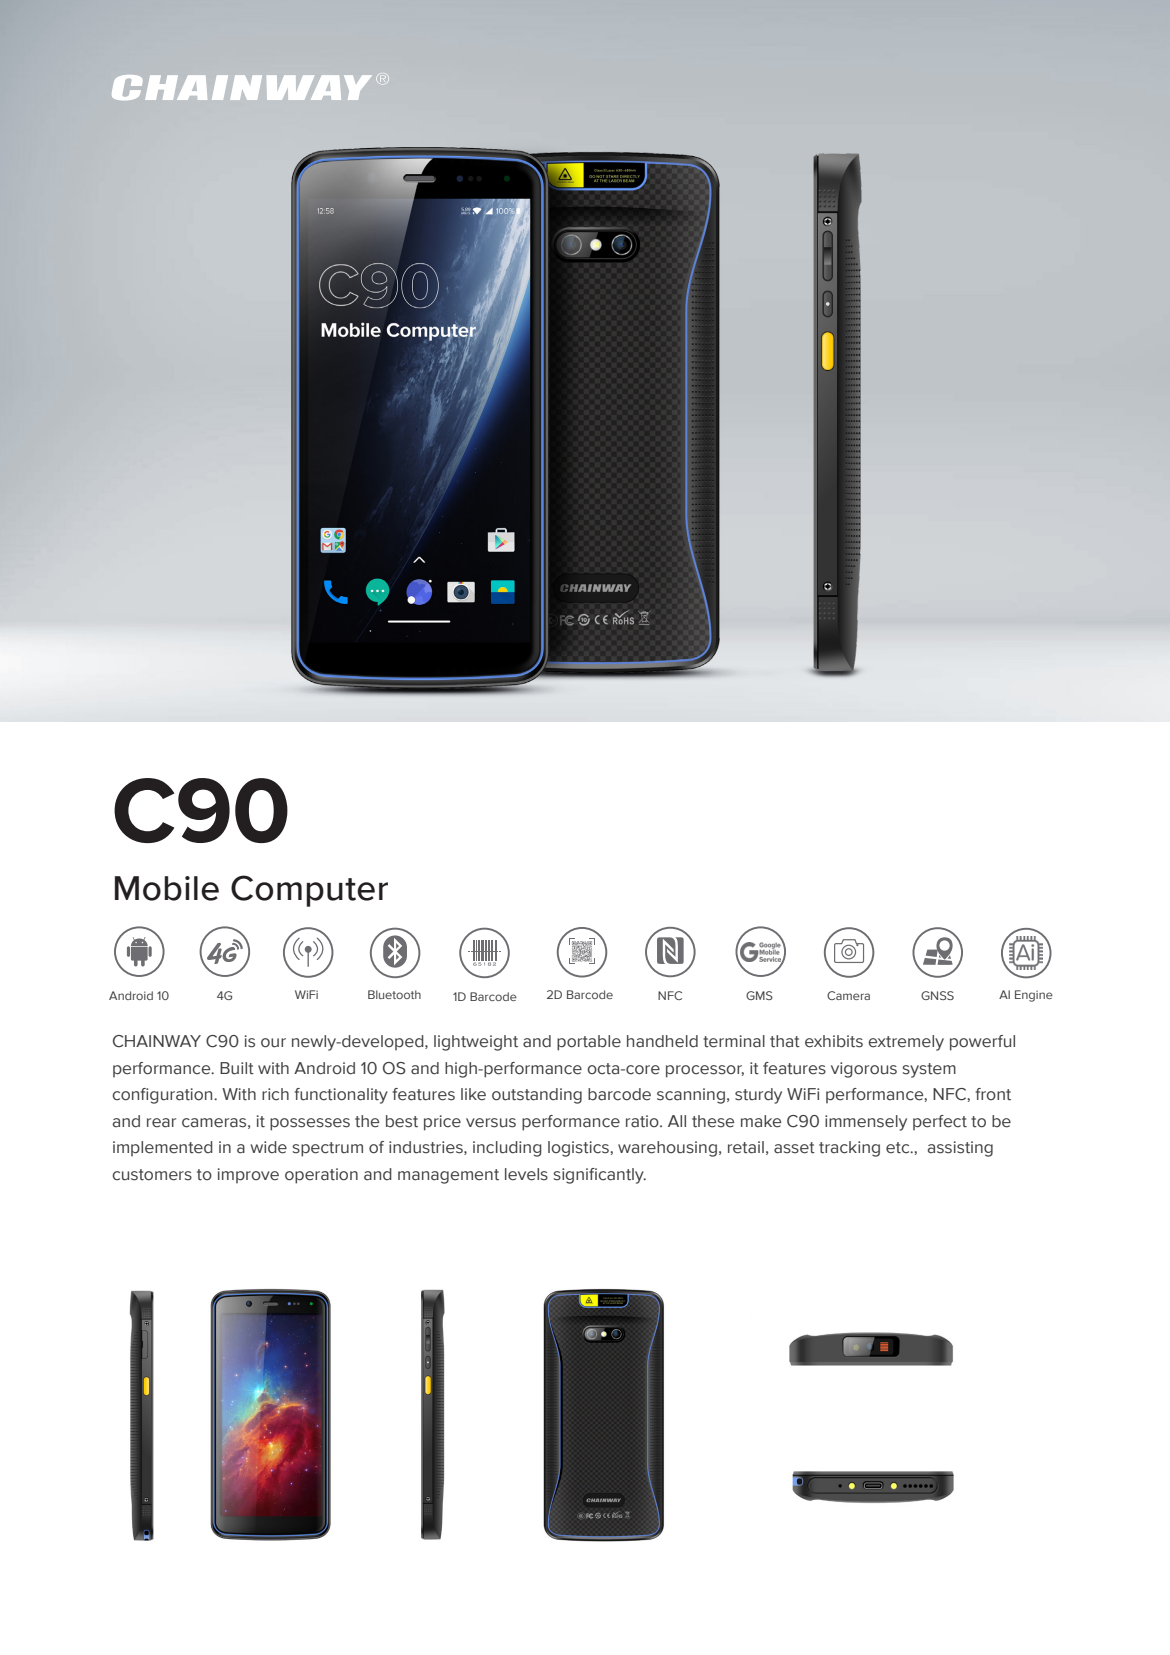 This image has width=1170, height=1655. I want to click on our, so click(273, 1043).
